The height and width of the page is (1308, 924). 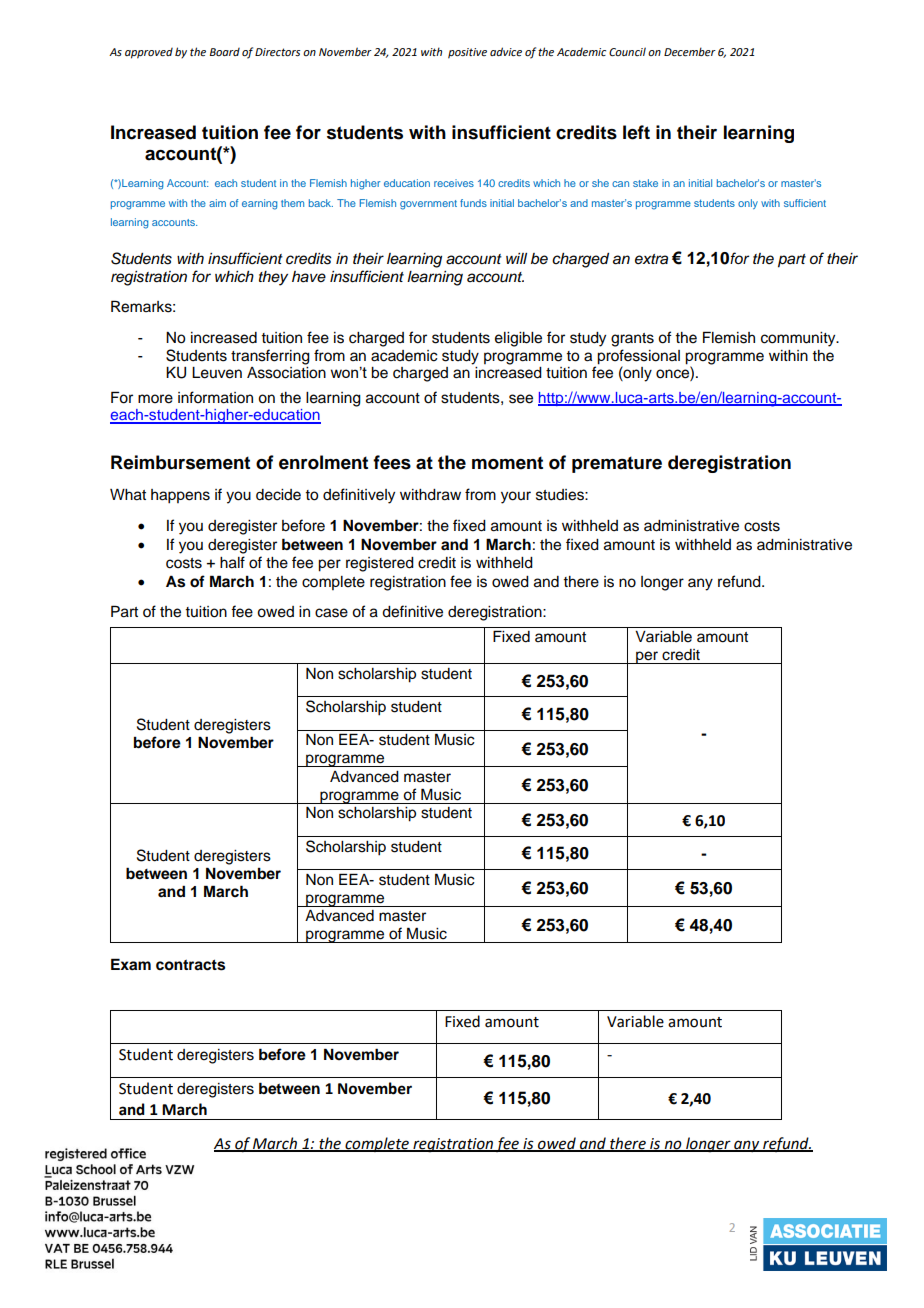 What do you see at coordinates (617, 464) in the page?
I see `premature` at bounding box center [617, 464].
